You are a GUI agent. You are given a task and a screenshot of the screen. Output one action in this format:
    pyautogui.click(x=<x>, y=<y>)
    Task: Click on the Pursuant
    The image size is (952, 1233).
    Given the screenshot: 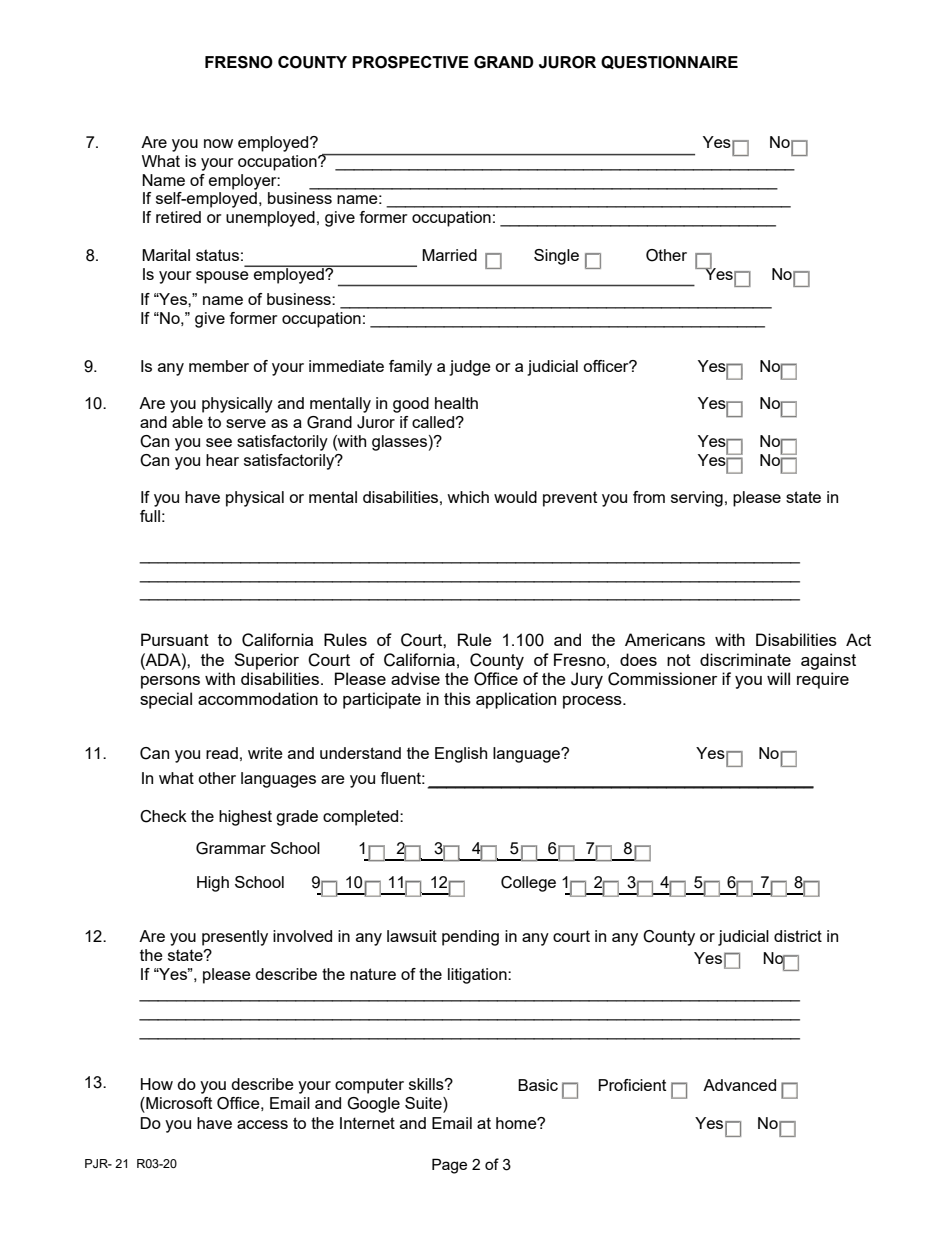 What is the action you would take?
    pyautogui.click(x=175, y=639)
